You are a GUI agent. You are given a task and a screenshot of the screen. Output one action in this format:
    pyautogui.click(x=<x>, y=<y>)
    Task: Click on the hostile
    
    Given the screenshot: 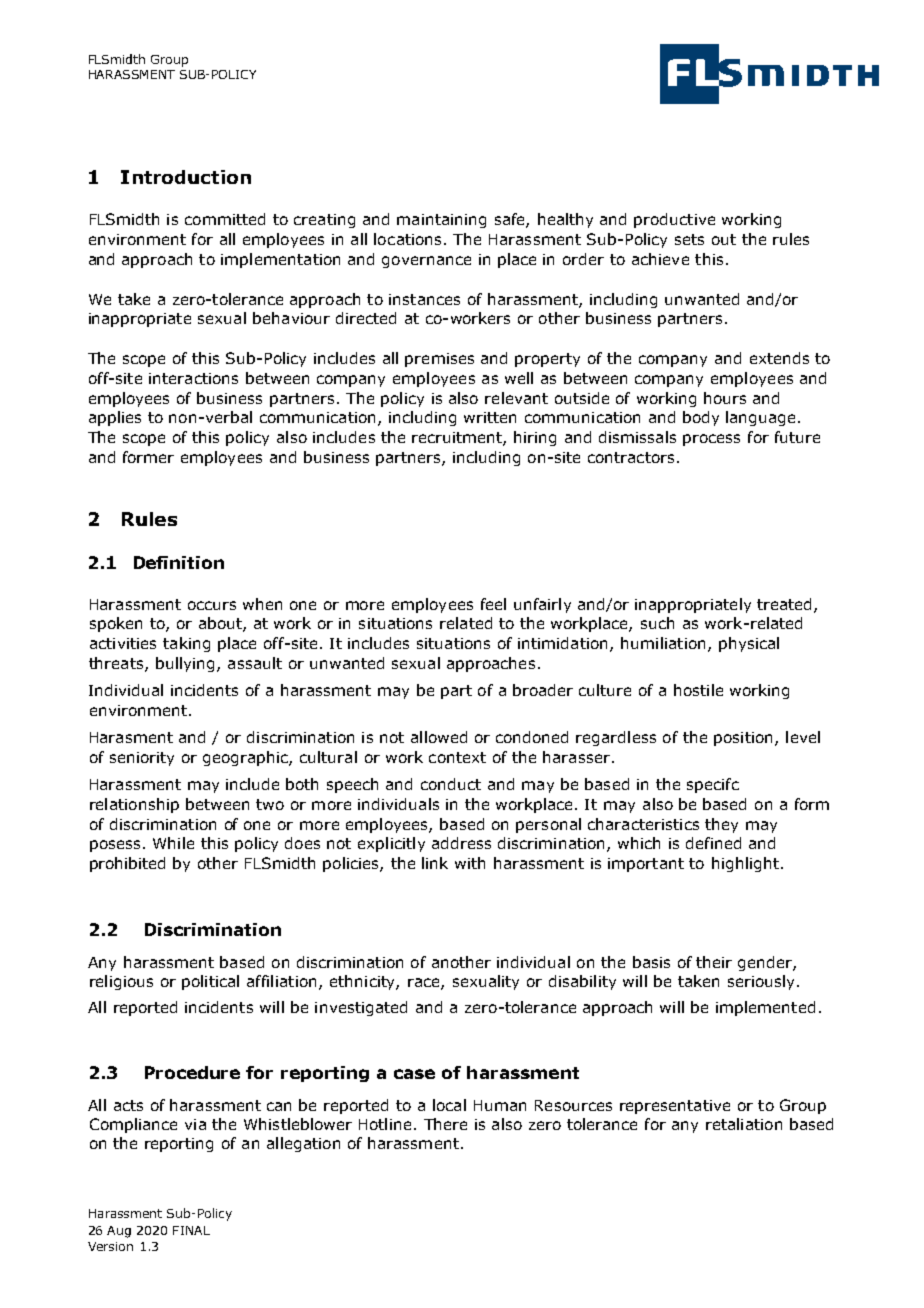 What is the action you would take?
    pyautogui.click(x=698, y=690)
